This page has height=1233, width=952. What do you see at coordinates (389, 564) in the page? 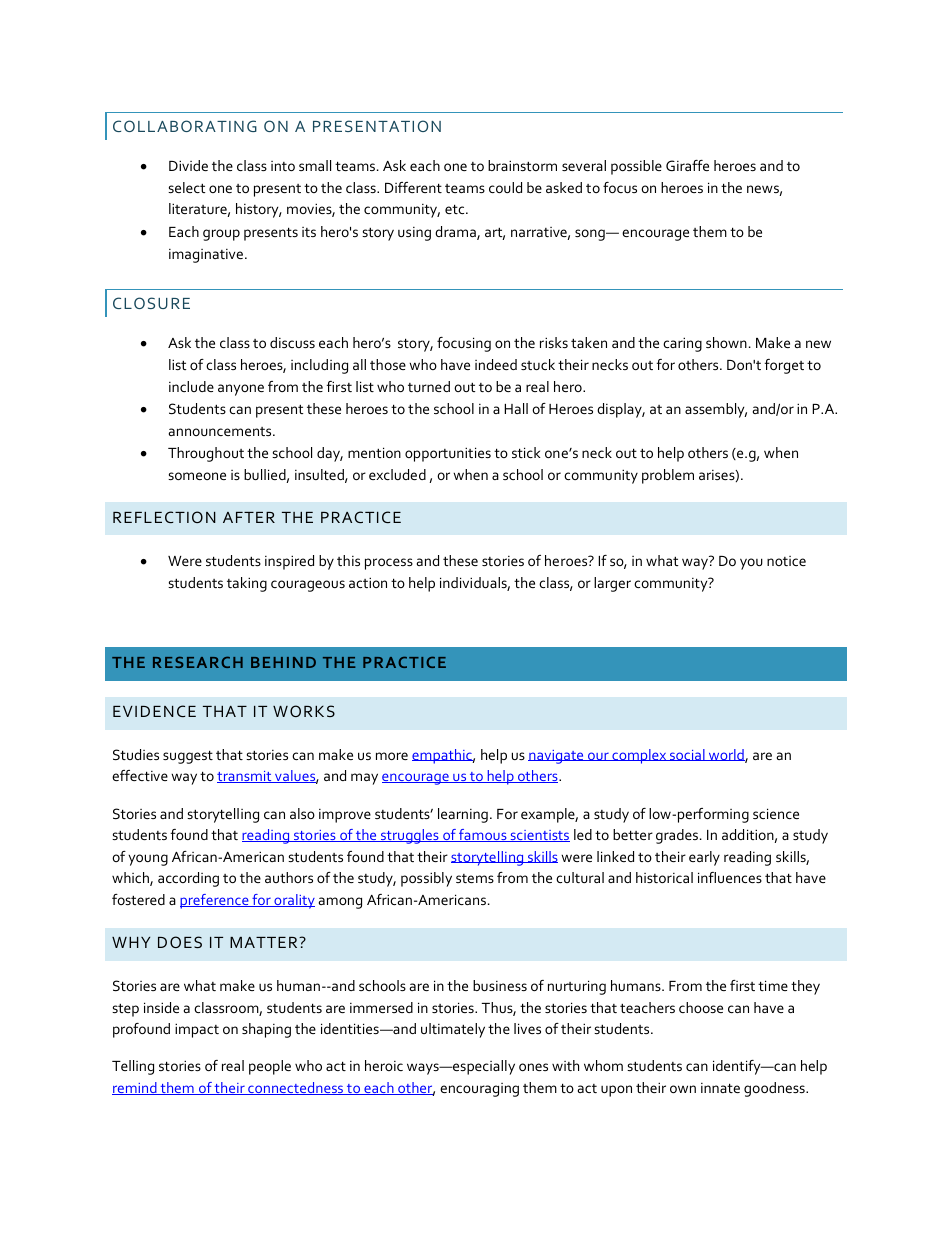
I see `process` at bounding box center [389, 564].
